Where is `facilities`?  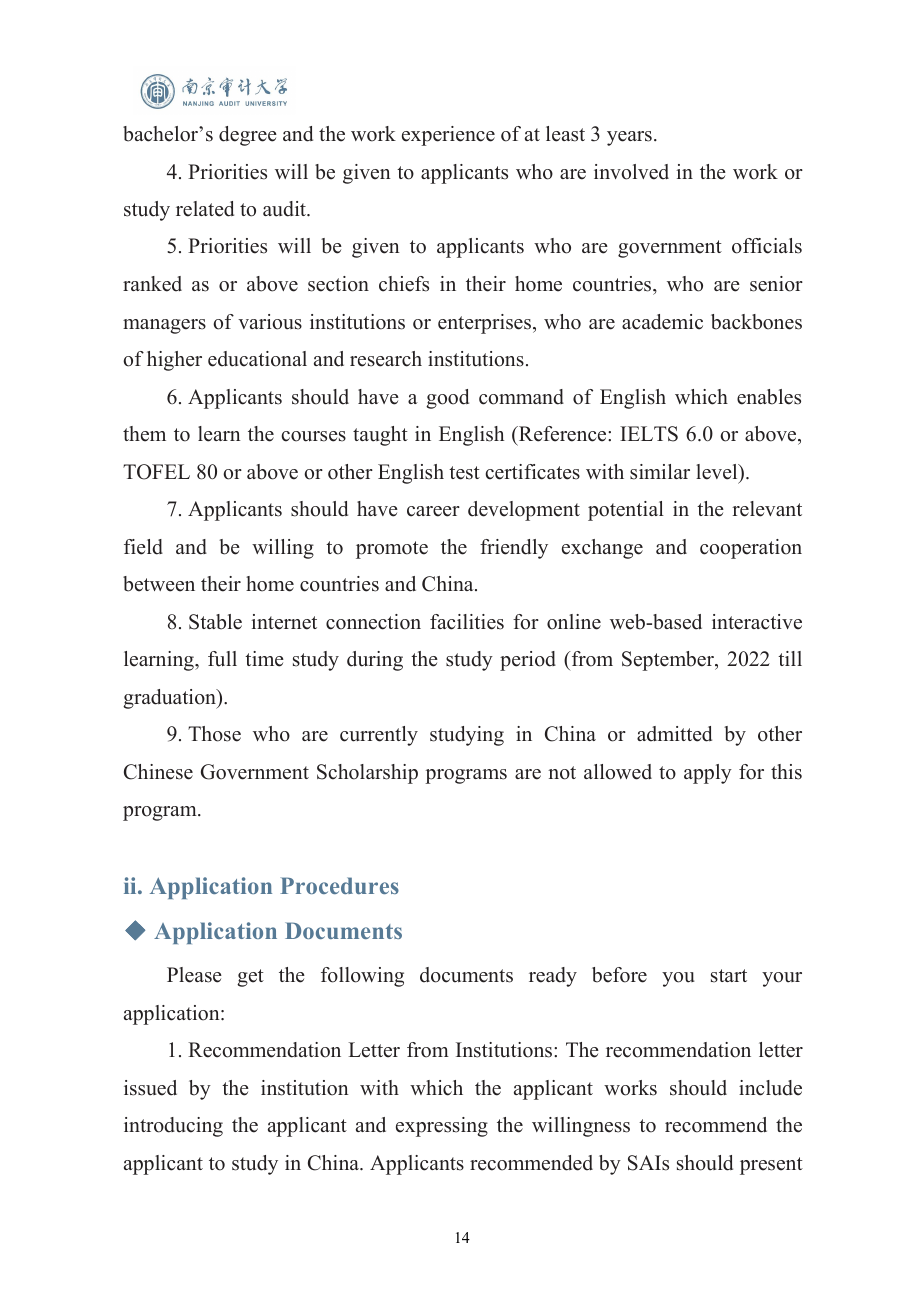
facilities is located at coordinates (467, 622).
